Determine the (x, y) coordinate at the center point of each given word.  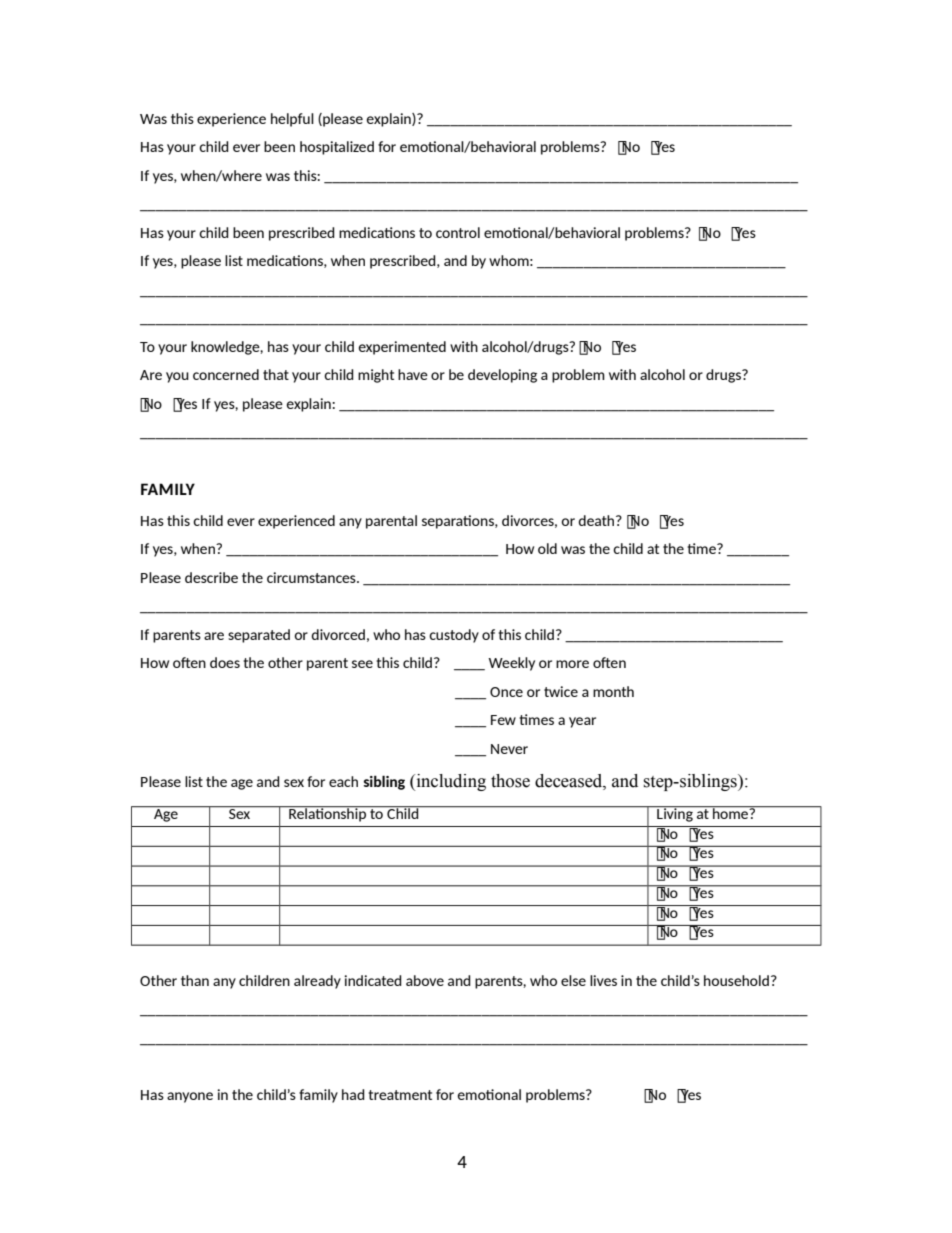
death (597, 520)
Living (675, 814)
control (458, 232)
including (450, 782)
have (413, 374)
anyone (190, 1097)
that (276, 374)
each (343, 781)
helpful (292, 120)
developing (502, 376)
